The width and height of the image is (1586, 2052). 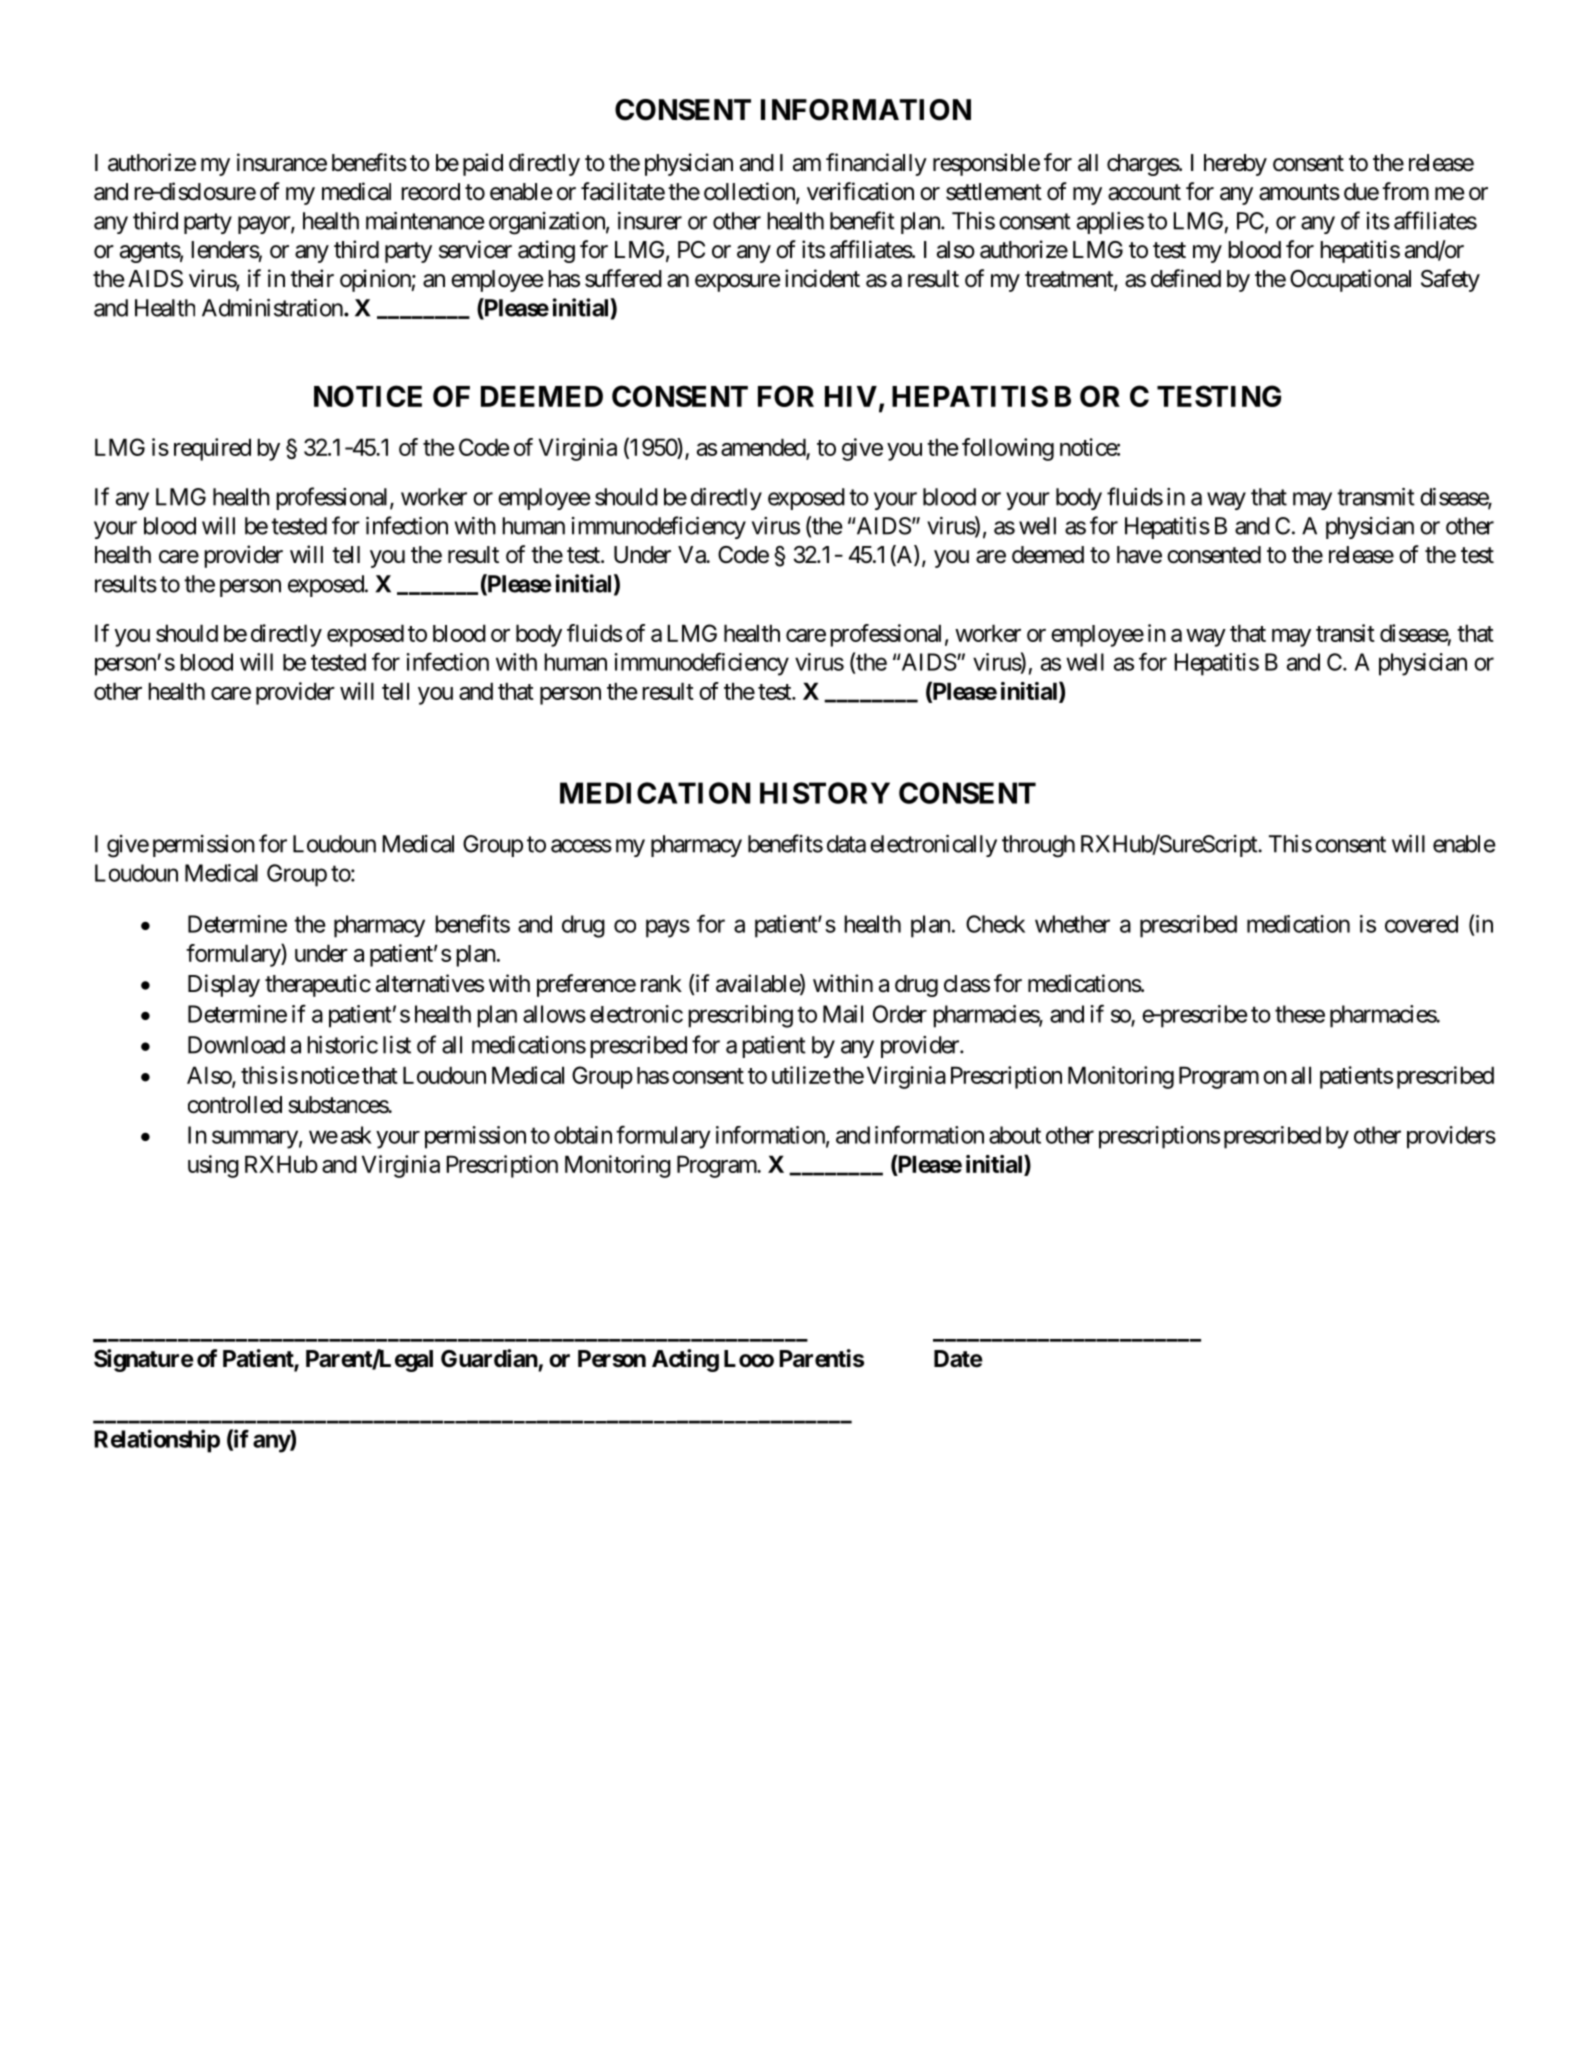 What do you see at coordinates (1421, 924) in the image?
I see `covered` at bounding box center [1421, 924].
